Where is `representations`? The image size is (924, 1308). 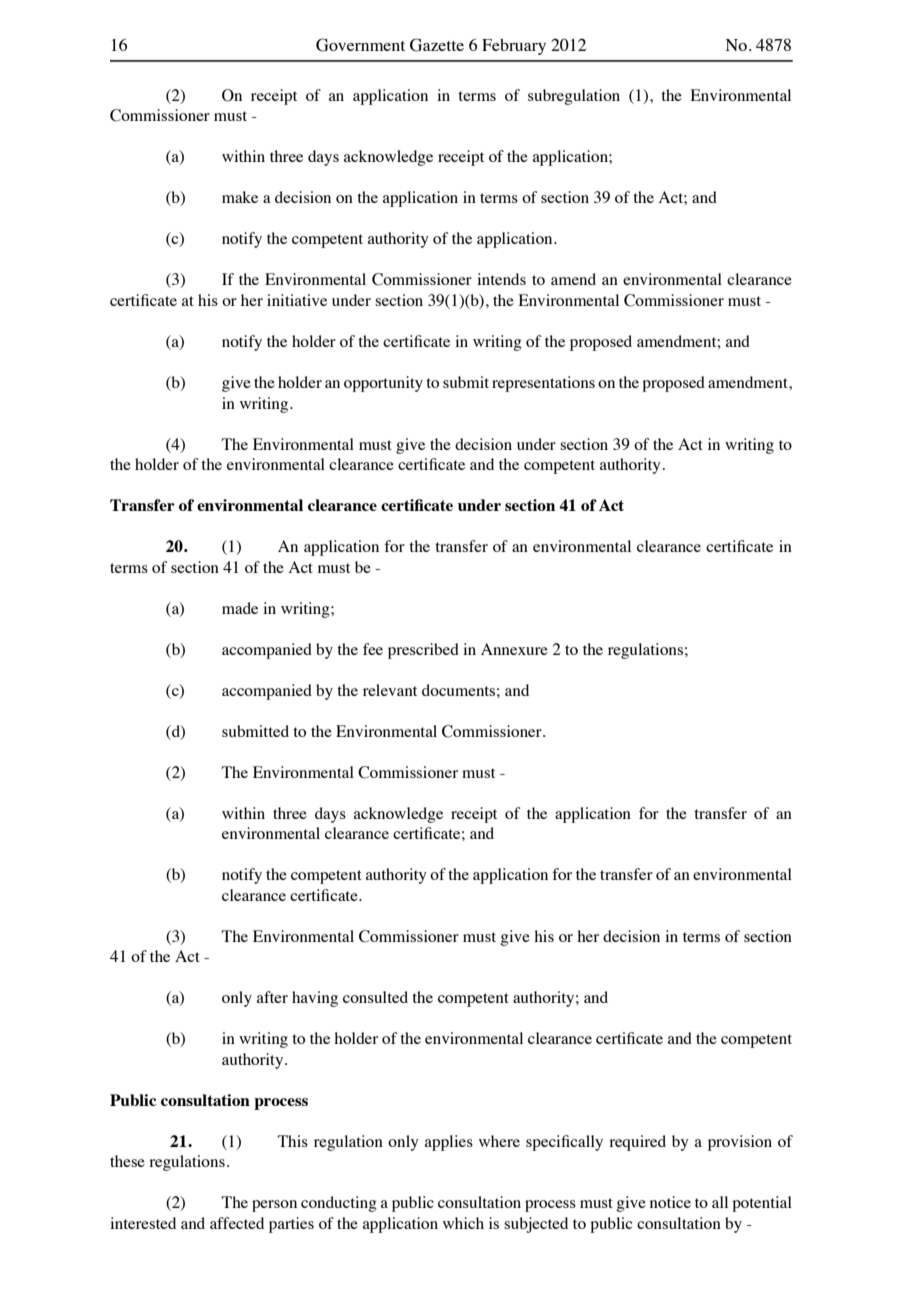 representations is located at coordinates (543, 384).
